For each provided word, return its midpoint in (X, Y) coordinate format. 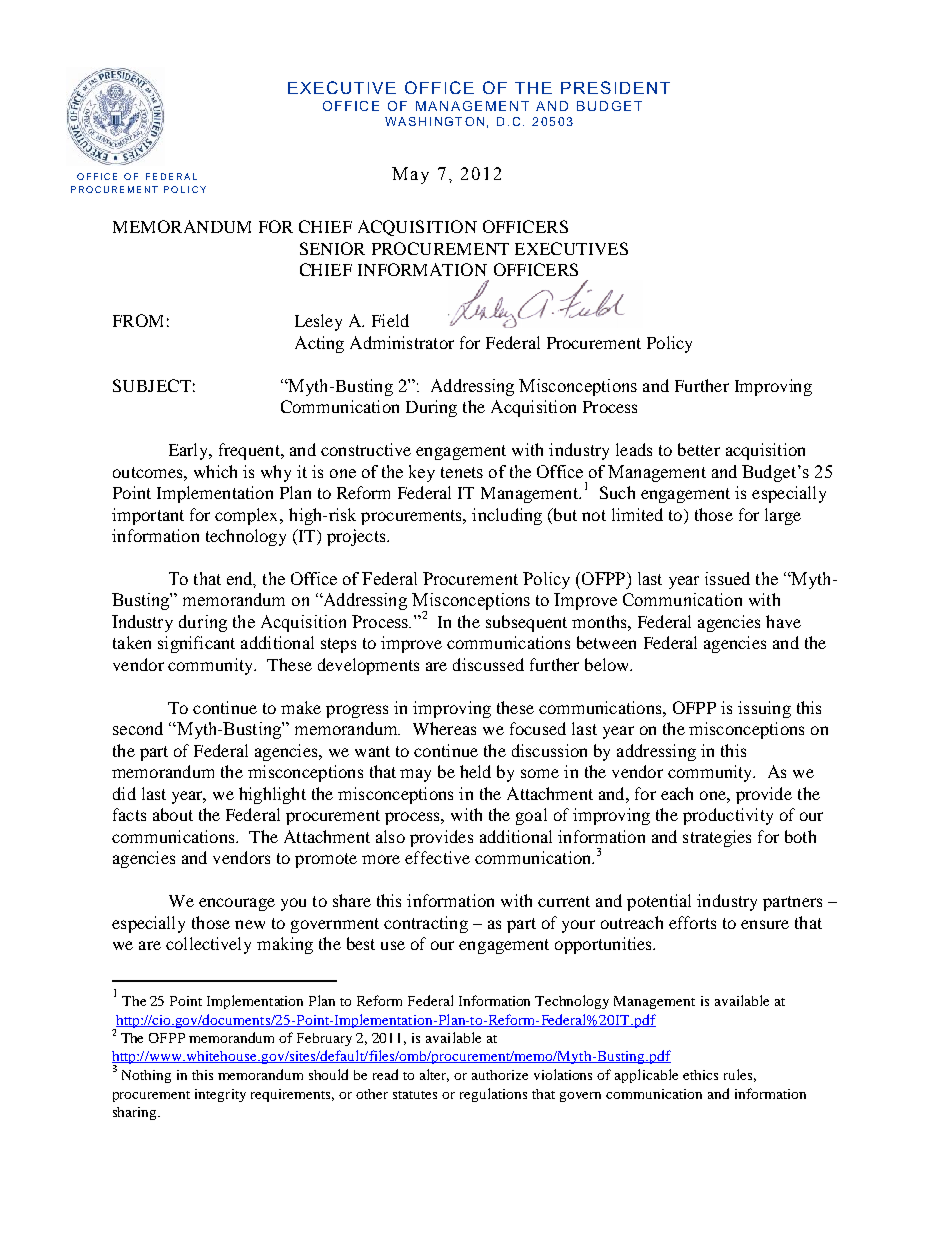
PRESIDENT (615, 87)
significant (196, 644)
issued (727, 578)
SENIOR (332, 248)
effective (437, 857)
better (699, 449)
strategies (717, 838)
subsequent (526, 623)
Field (390, 320)
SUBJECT (152, 385)
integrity (220, 1095)
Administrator (402, 342)
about (173, 814)
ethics (700, 1075)
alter (434, 1075)
